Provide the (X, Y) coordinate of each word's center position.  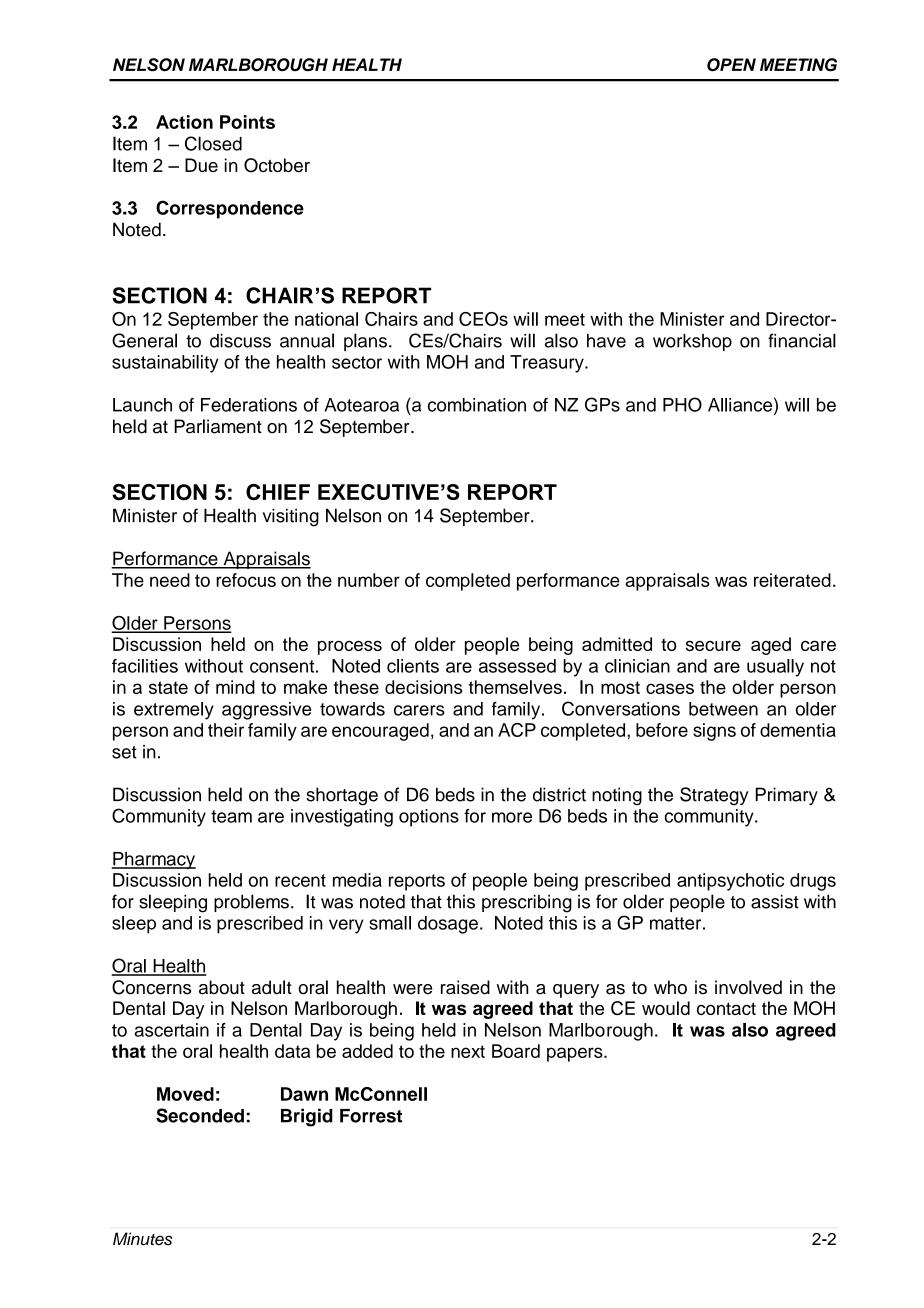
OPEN (731, 65)
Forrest (371, 1116)
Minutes (142, 1239)
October (277, 165)
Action (184, 122)
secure (713, 645)
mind (235, 687)
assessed (517, 666)
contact (726, 1008)
